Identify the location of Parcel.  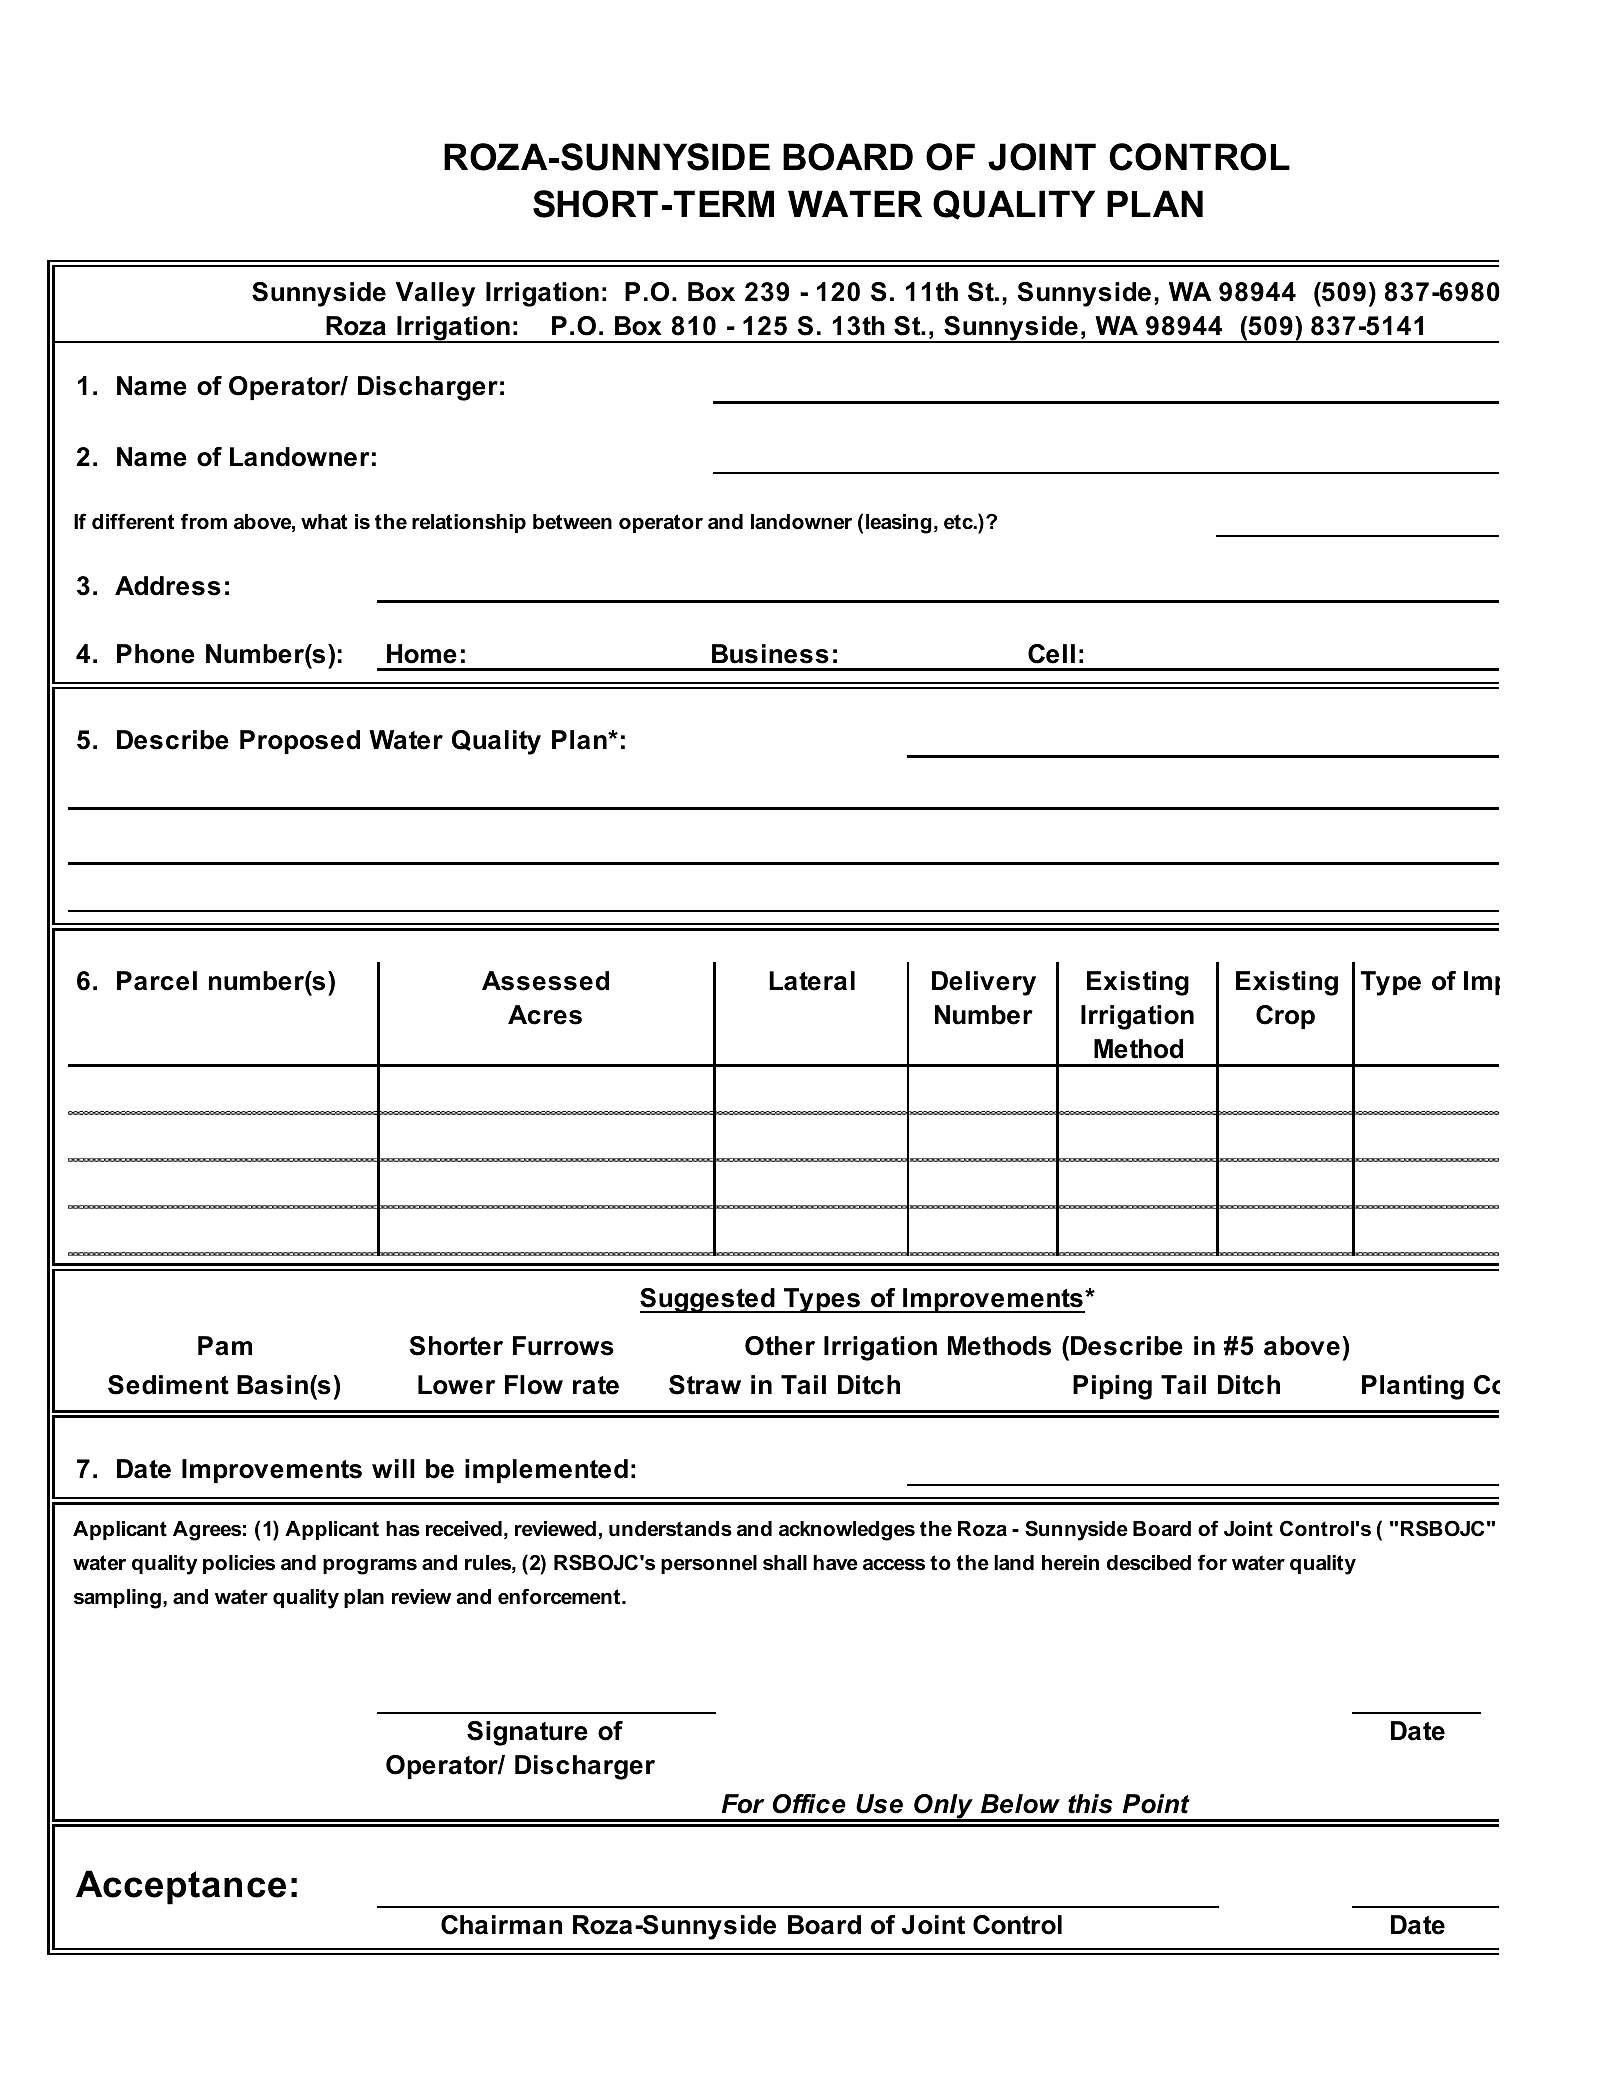
(157, 981).
